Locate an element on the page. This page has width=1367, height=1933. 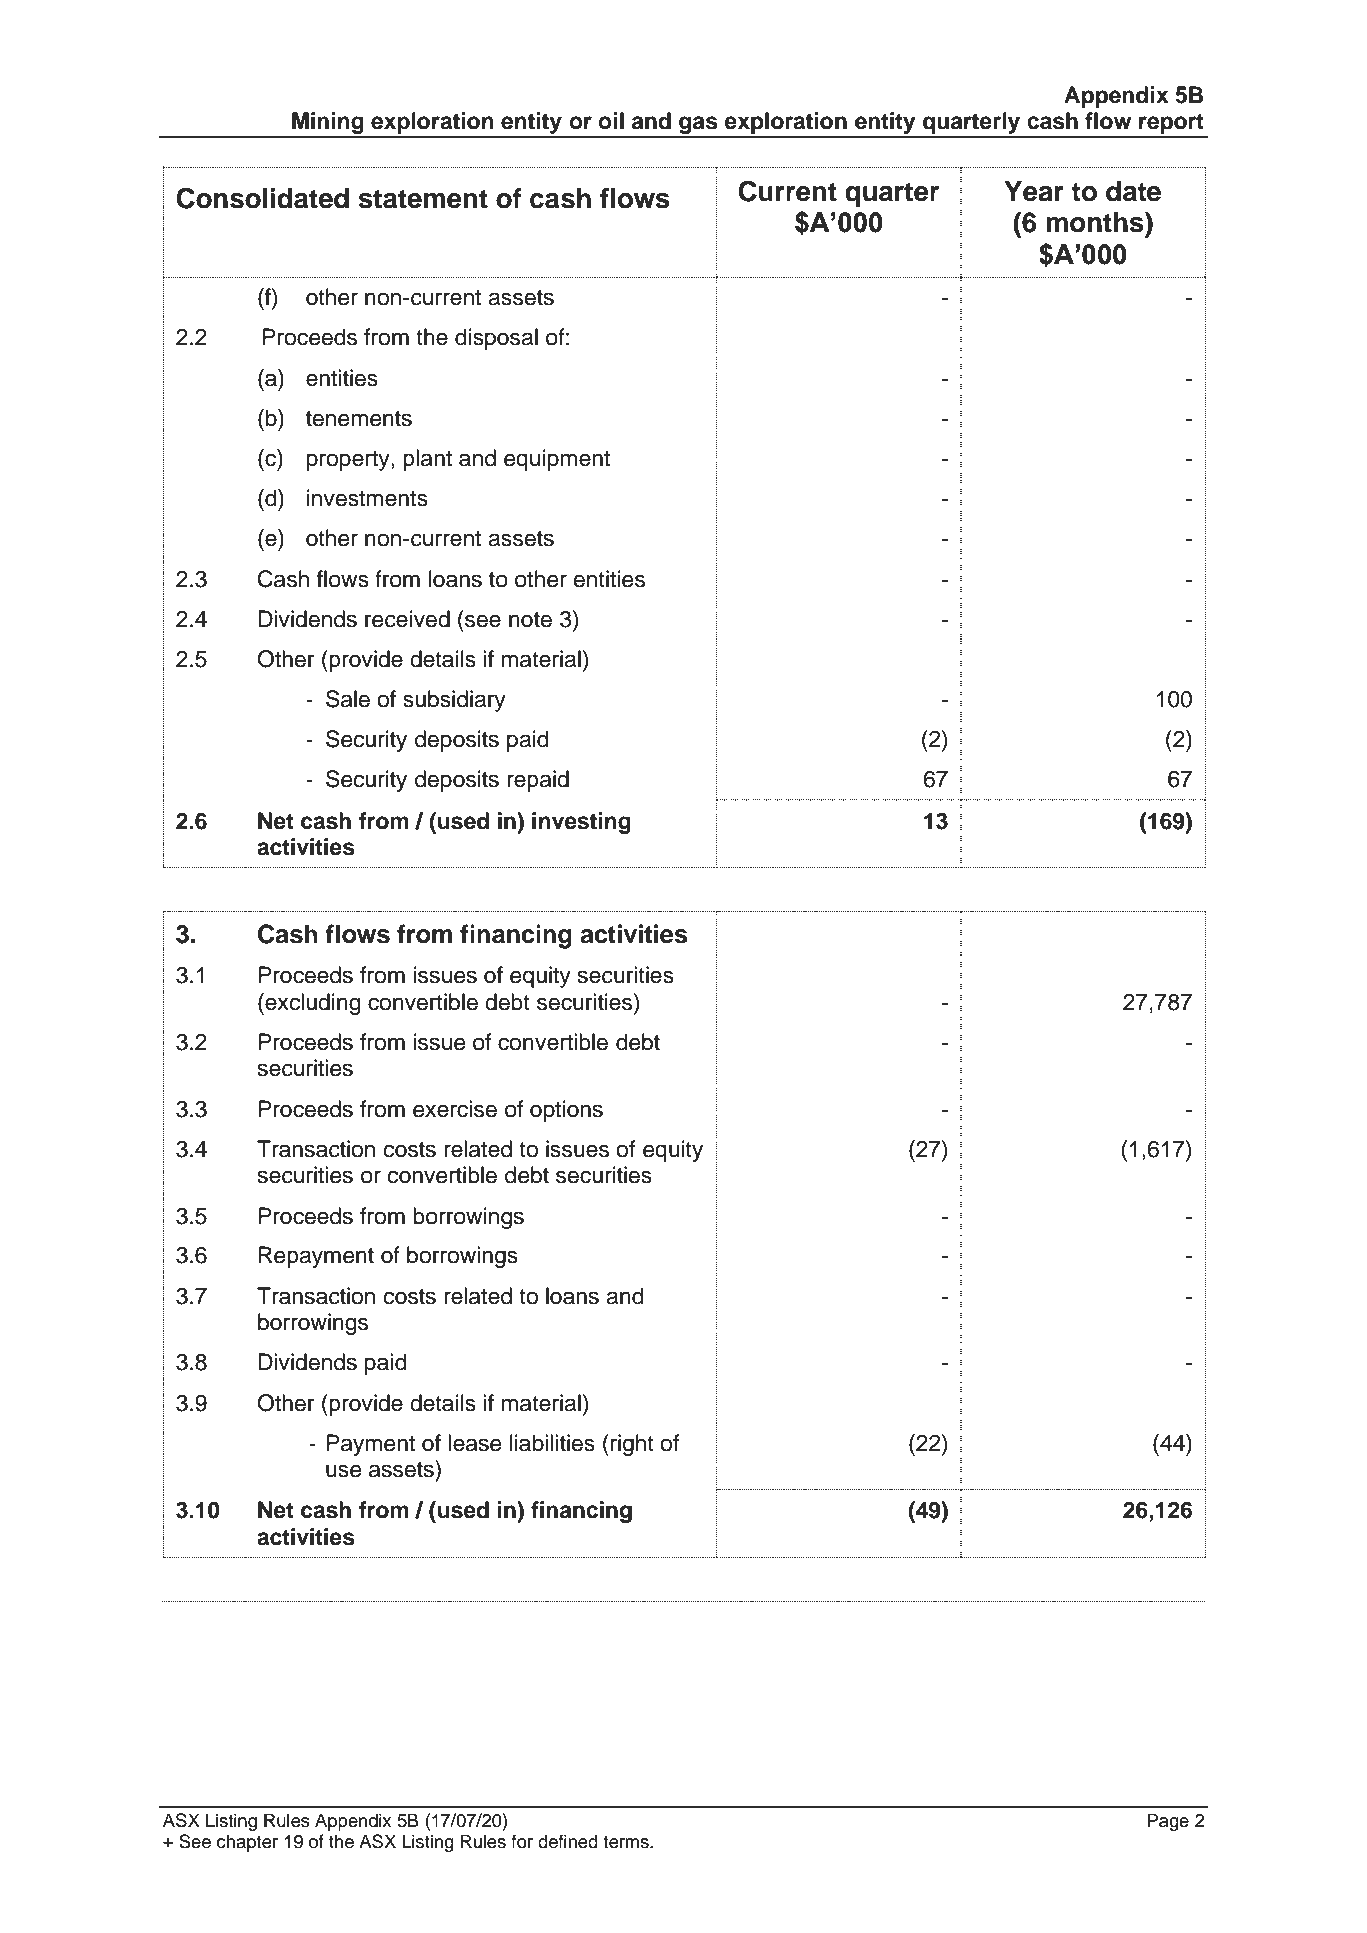
Mining is located at coordinates (328, 124).
